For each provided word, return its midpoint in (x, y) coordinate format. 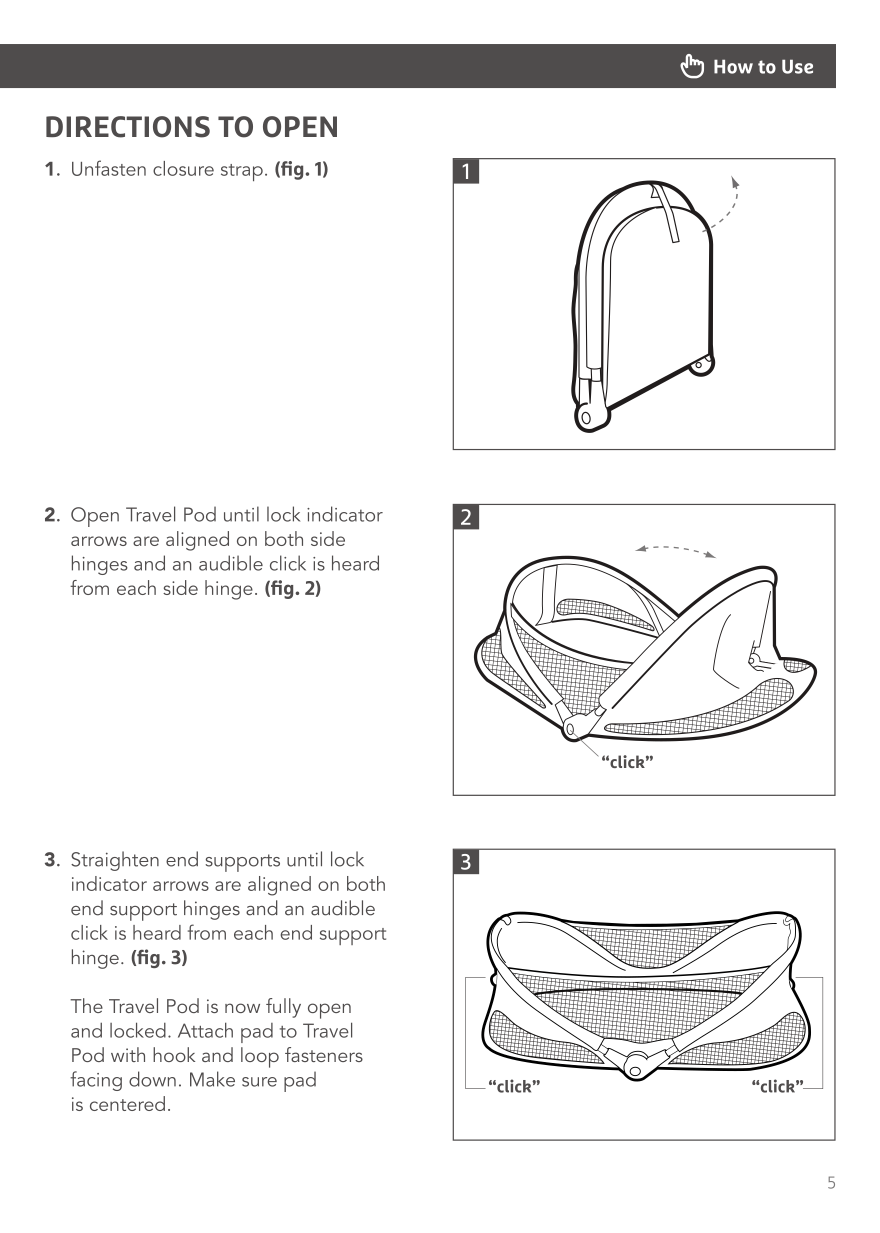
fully (283, 1008)
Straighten (115, 861)
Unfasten (109, 168)
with (128, 1054)
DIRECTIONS (128, 127)
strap (242, 172)
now (242, 1008)
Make (212, 1079)
